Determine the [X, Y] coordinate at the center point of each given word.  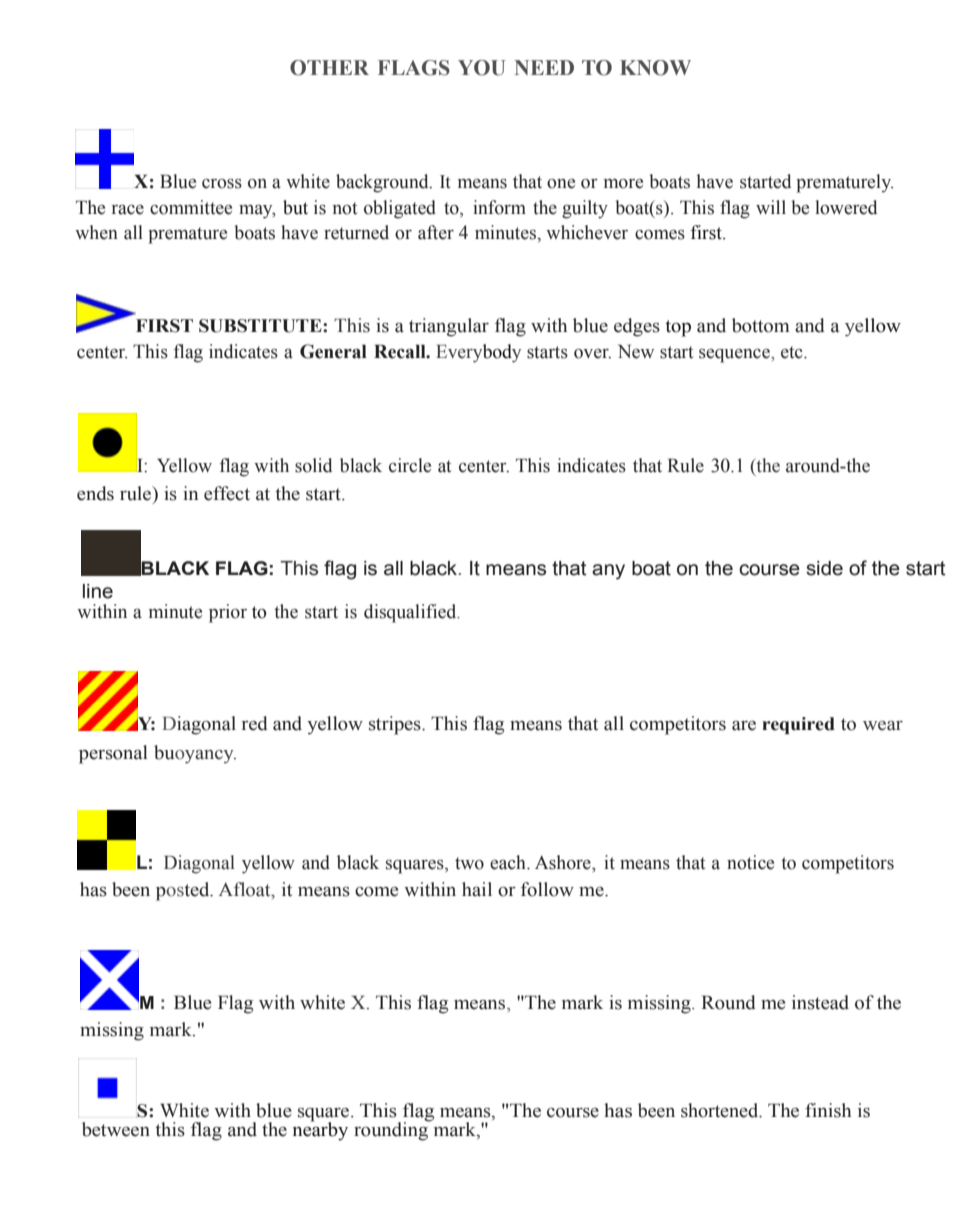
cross [222, 184]
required [798, 725]
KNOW [655, 68]
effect [227, 493]
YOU [482, 68]
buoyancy [195, 754]
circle [410, 465]
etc [793, 352]
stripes [396, 725]
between [116, 1129]
